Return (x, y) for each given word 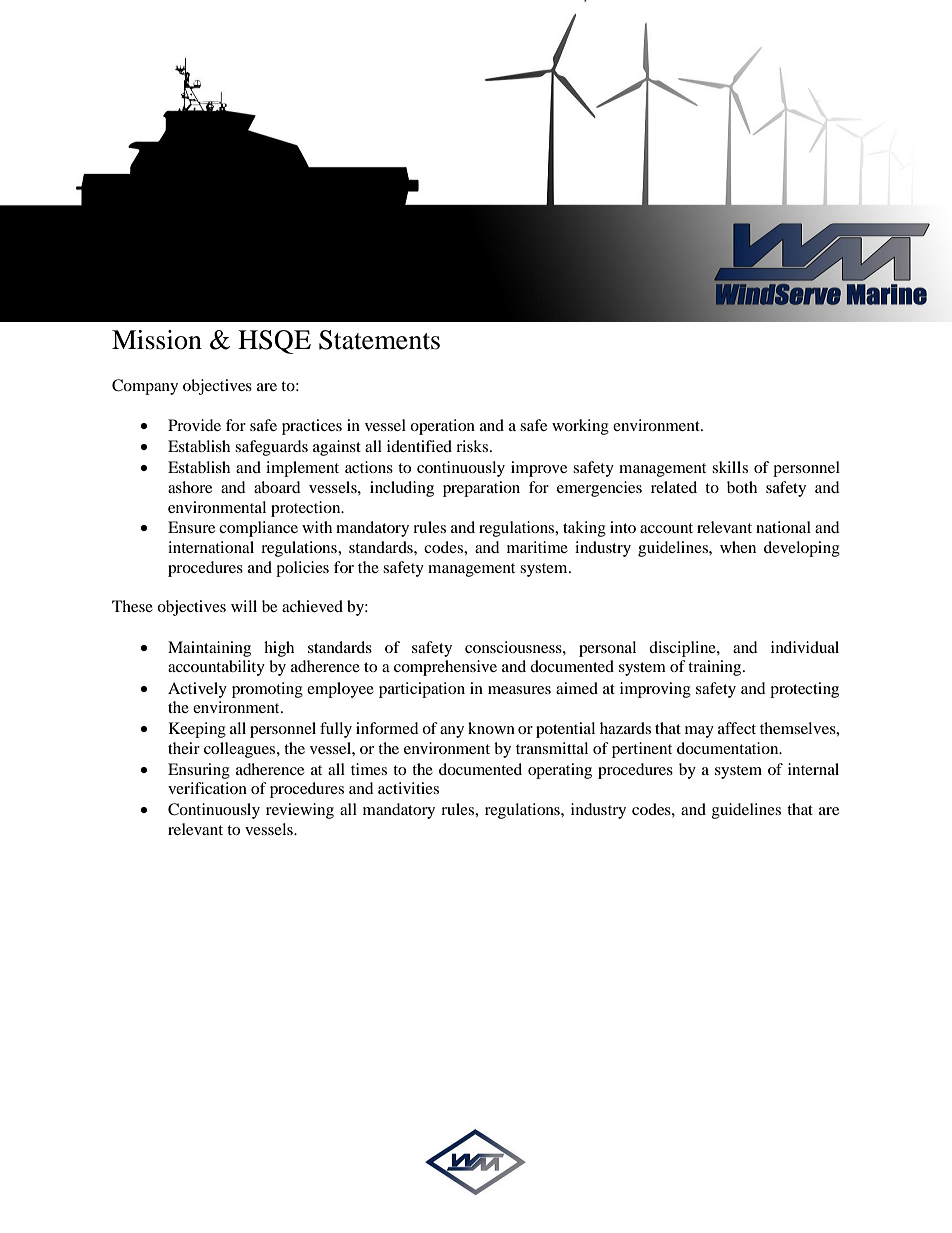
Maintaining (209, 649)
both (742, 487)
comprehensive (445, 668)
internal (813, 769)
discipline (683, 649)
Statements (379, 340)
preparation (481, 489)
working (580, 427)
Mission (157, 340)
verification (207, 788)
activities (408, 788)
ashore (190, 487)
